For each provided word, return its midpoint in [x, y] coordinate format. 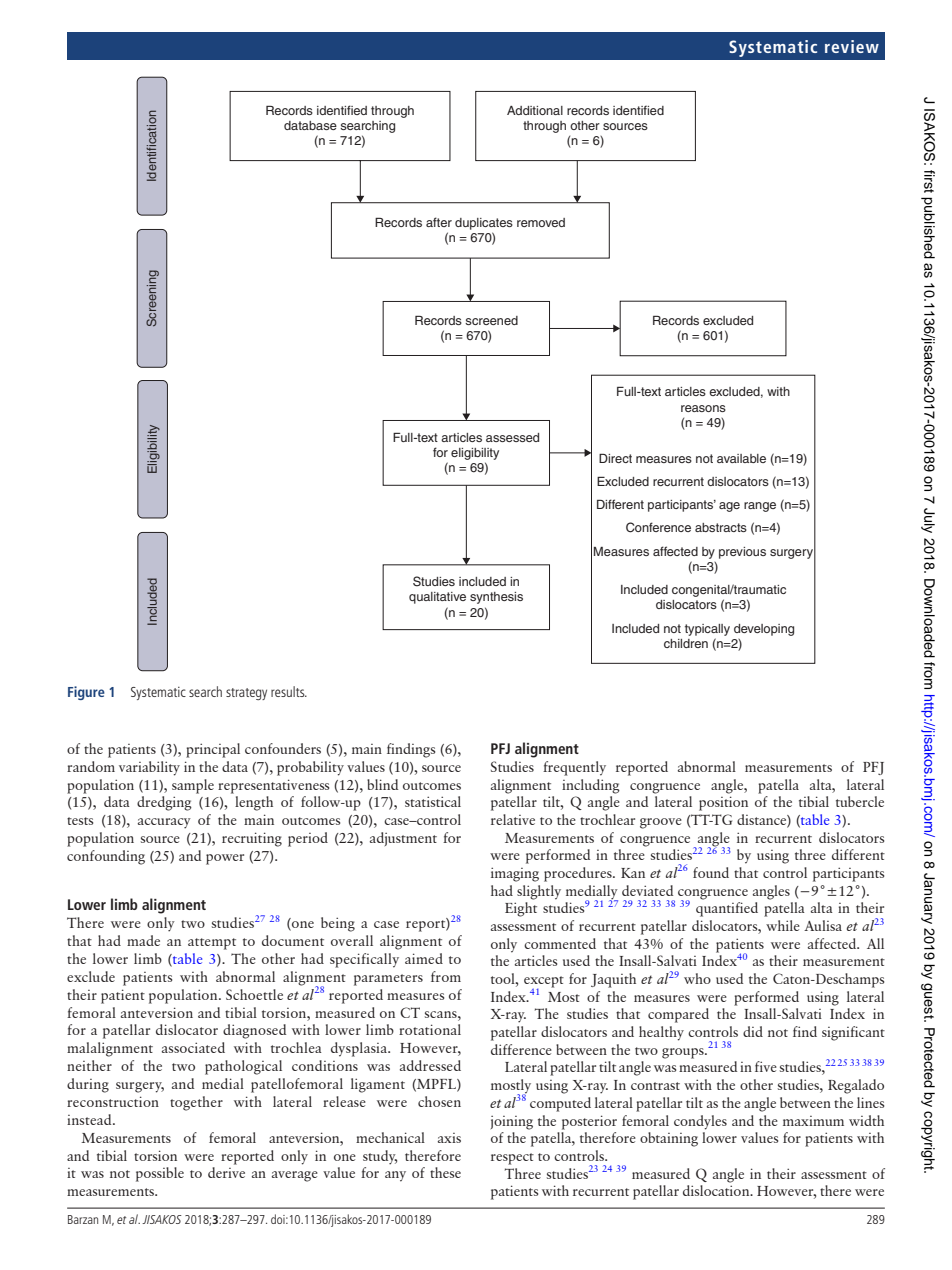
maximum [813, 1121]
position [723, 803]
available [741, 458]
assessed [512, 437]
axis [449, 1138]
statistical [433, 801]
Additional [535, 110]
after [439, 222]
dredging [164, 803]
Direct [615, 458]
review [852, 46]
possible [160, 1174]
